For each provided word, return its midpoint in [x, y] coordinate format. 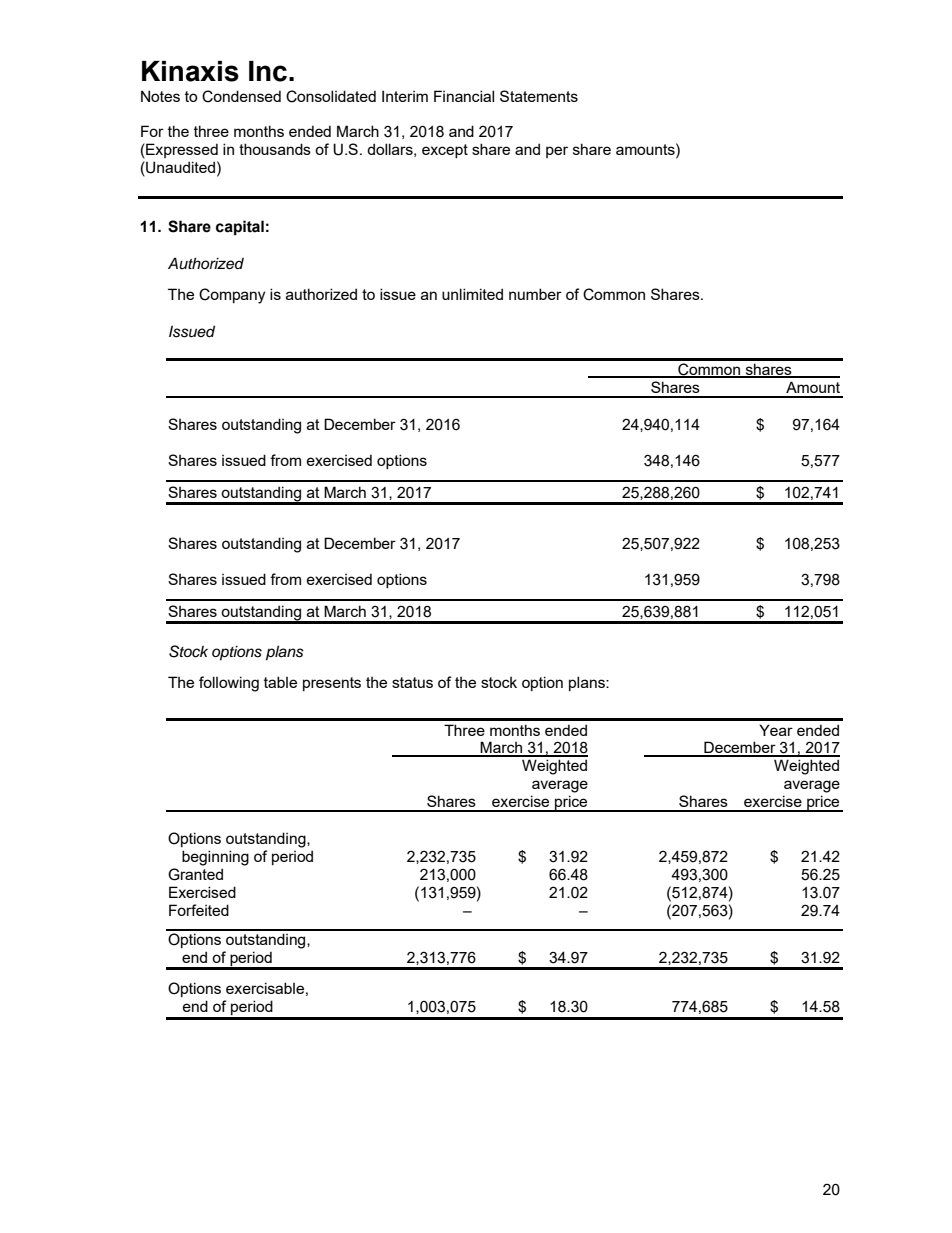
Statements [539, 96]
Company [232, 296]
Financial [464, 96]
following [229, 684]
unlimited [472, 294]
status [412, 682]
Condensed [241, 96]
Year [776, 730]
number [535, 294]
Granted [195, 874]
